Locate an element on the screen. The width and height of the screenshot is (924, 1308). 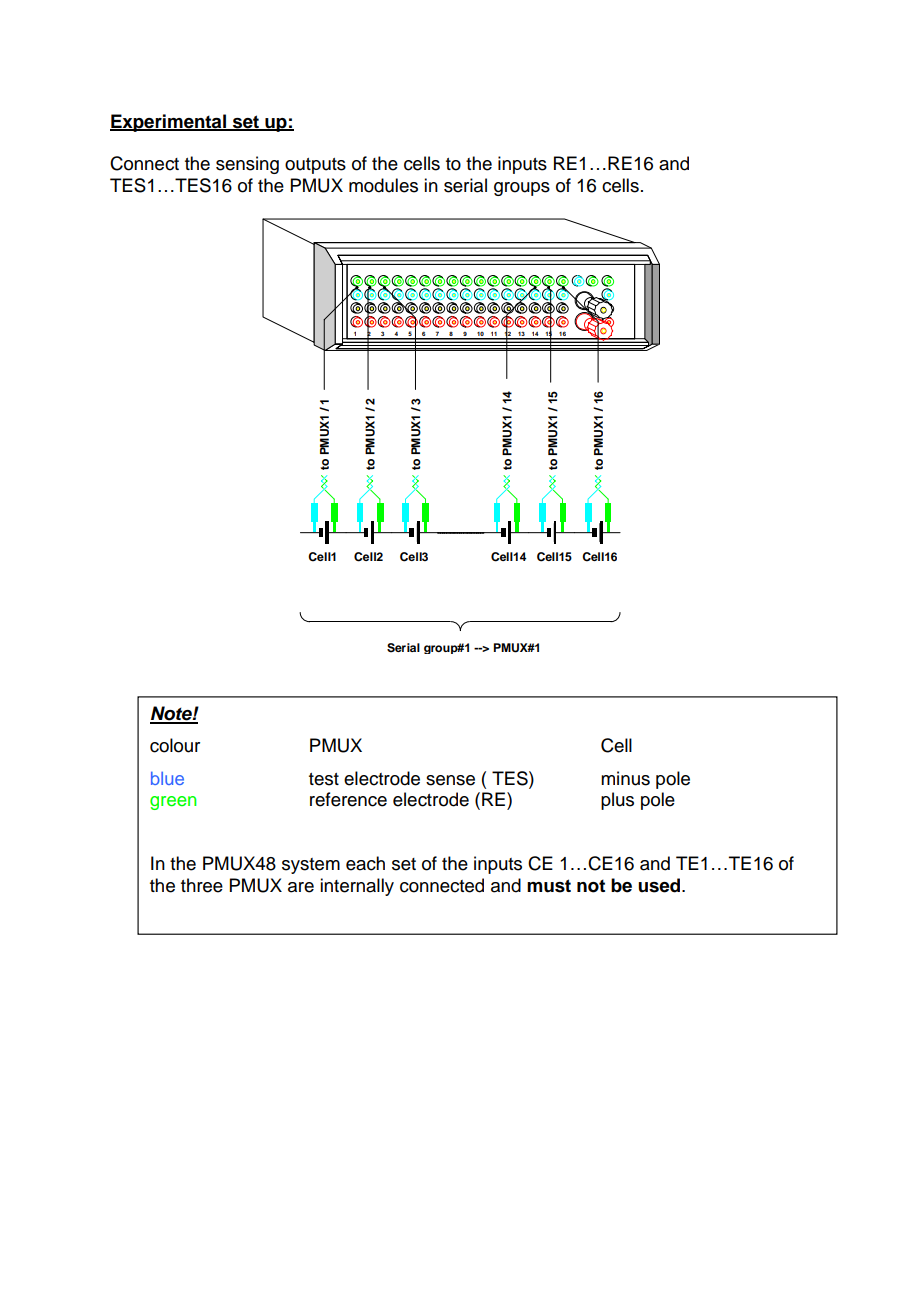
must is located at coordinates (549, 886).
